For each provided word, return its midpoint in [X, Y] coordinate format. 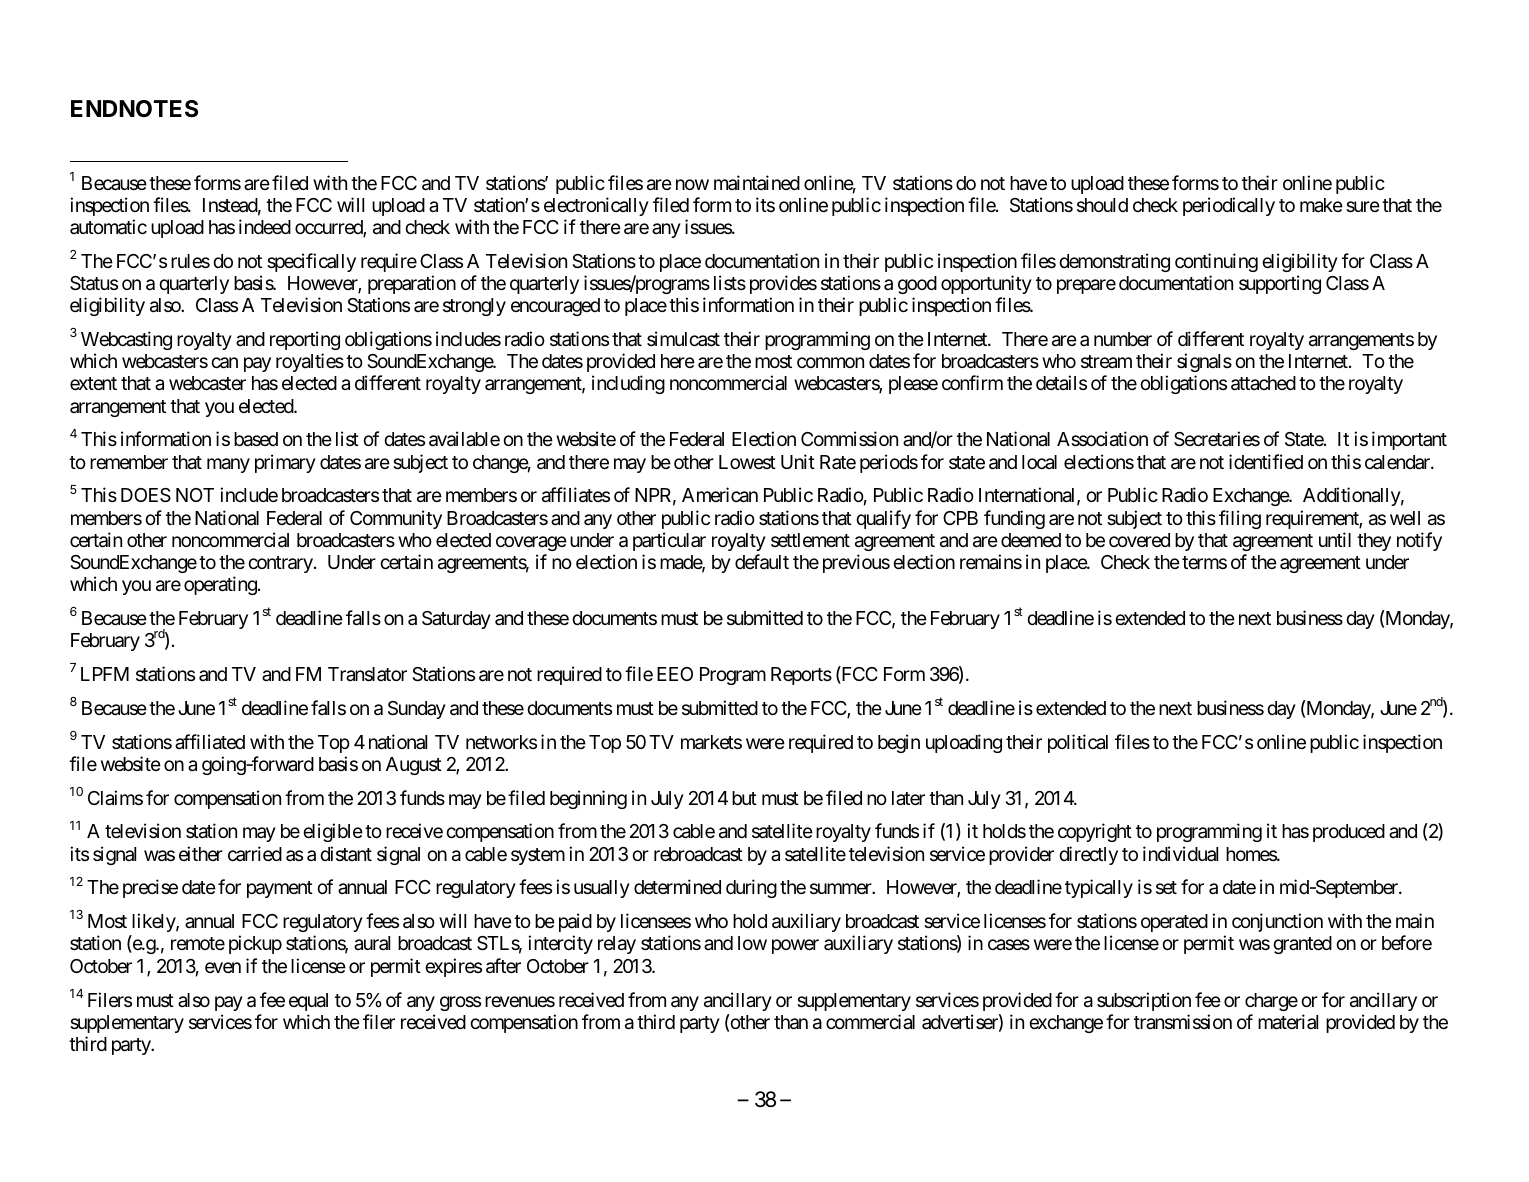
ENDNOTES [134, 109]
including [628, 384]
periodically [1229, 206]
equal [308, 1002]
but [744, 798]
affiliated [210, 742]
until [1335, 539]
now [692, 184]
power [795, 947]
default [762, 562]
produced [1349, 833]
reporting [305, 340]
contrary [280, 564]
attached [1263, 383]
